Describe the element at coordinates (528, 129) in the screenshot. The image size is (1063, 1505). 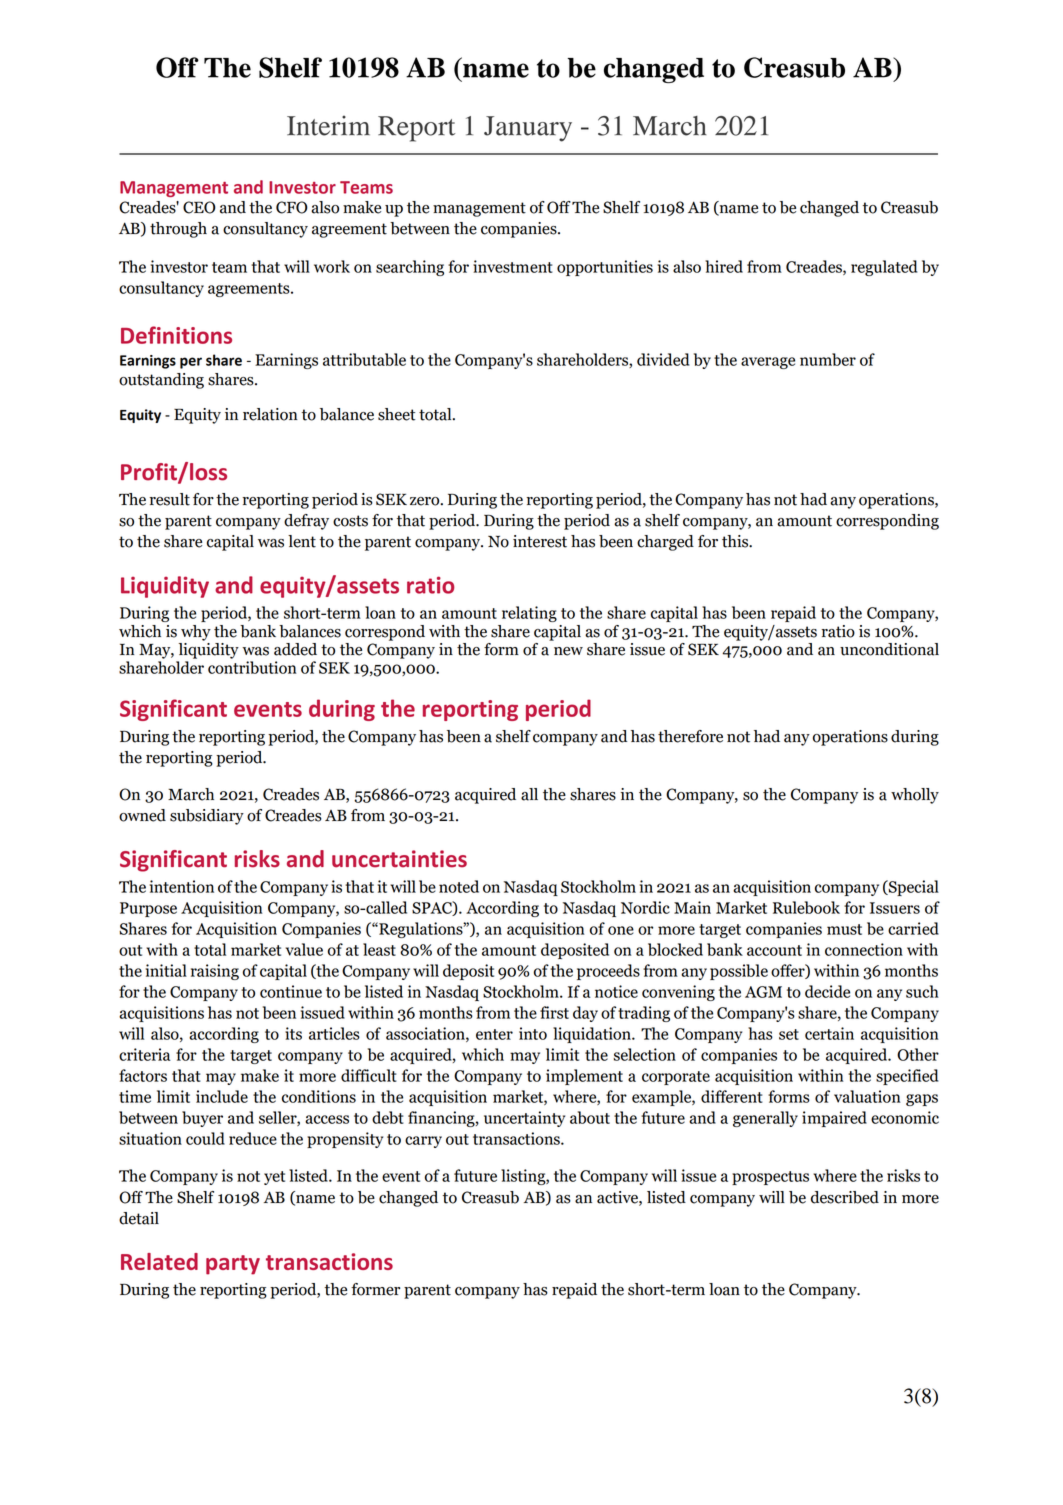
I see `January` at that location.
